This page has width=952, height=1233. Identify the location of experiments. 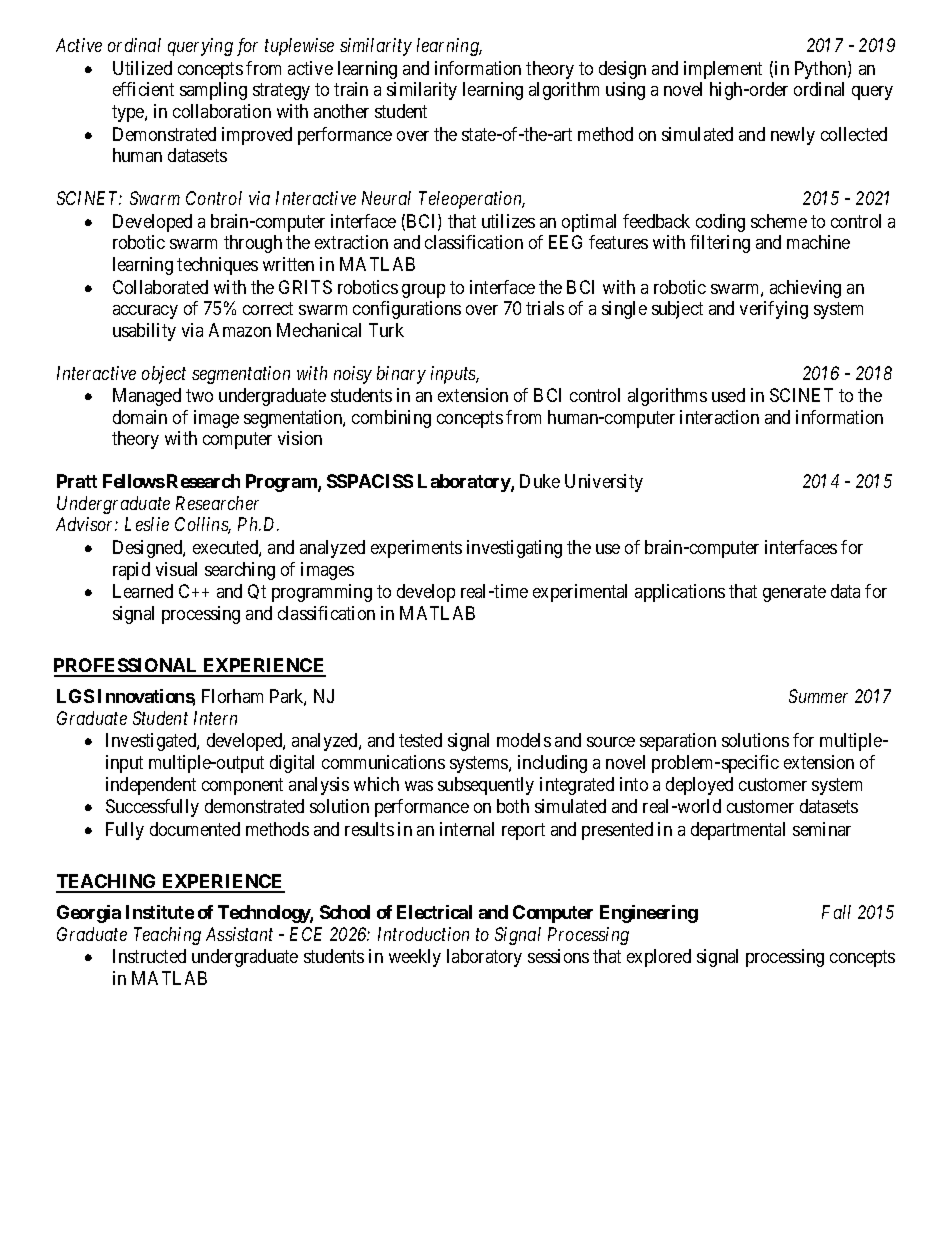
(416, 549).
